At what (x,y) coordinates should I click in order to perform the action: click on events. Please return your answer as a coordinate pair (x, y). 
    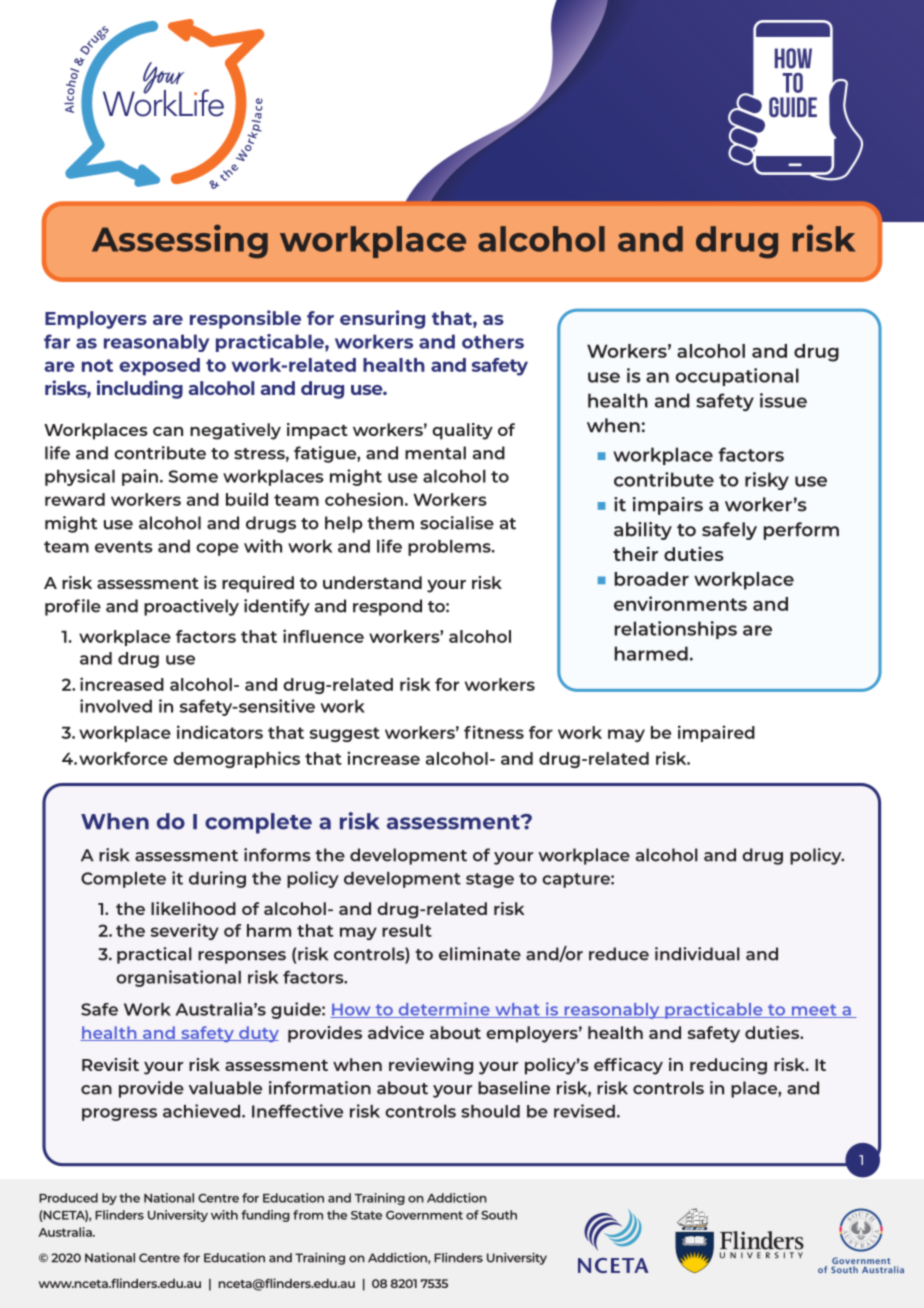
    Looking at the image, I should click on (124, 547).
